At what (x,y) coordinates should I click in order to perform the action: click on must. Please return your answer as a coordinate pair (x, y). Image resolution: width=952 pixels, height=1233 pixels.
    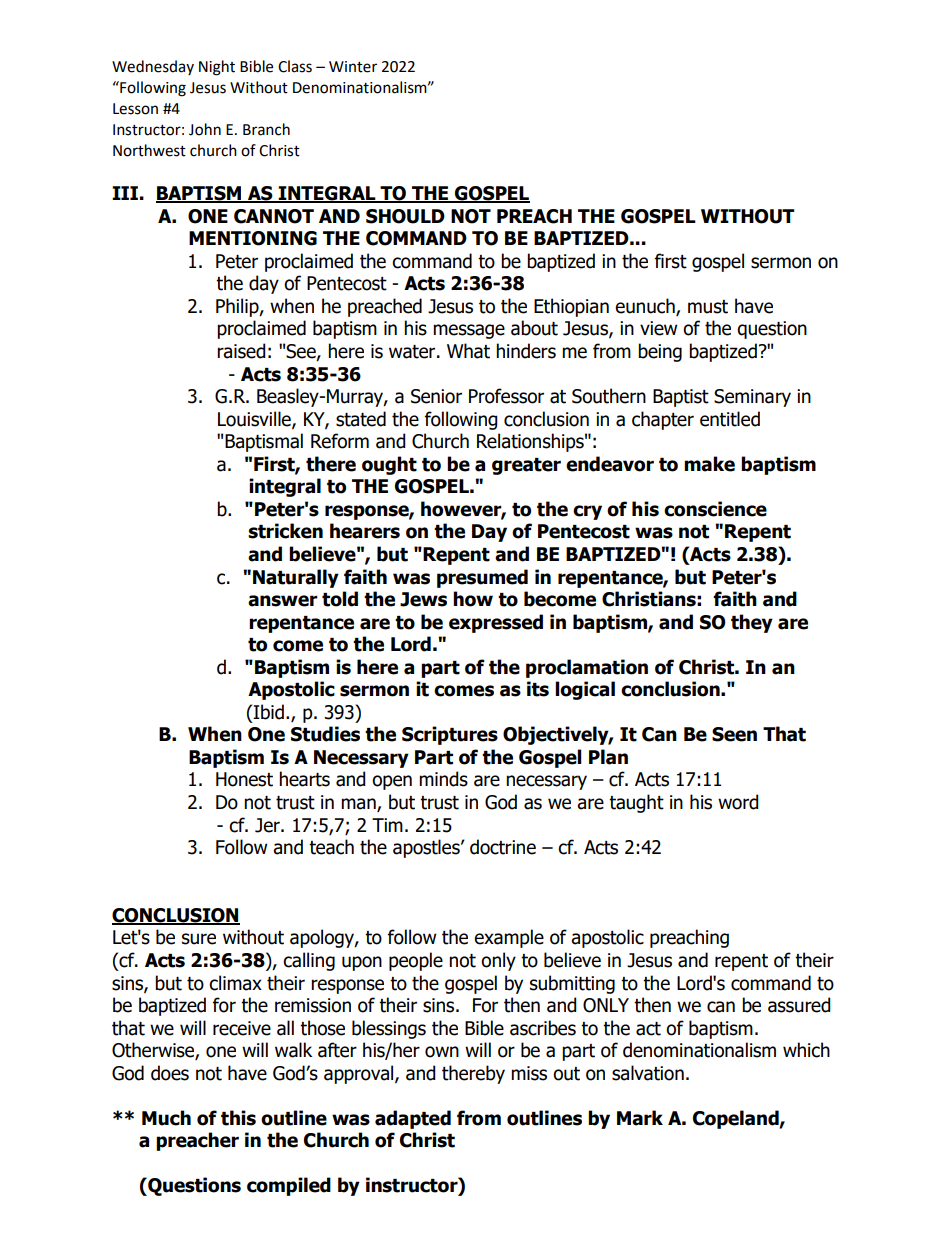
    Looking at the image, I should click on (708, 307).
